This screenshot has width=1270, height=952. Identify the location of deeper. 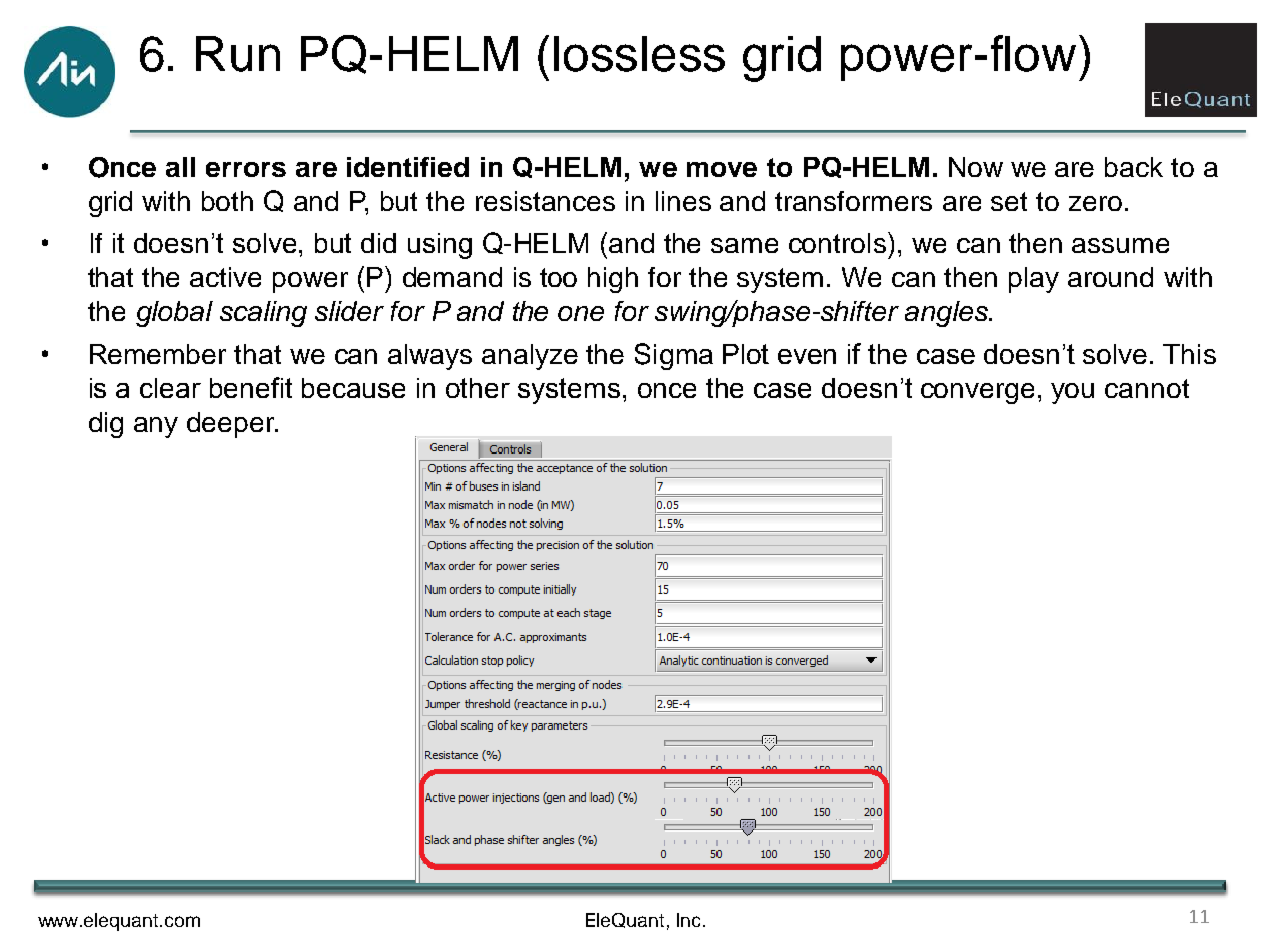
(232, 425).
